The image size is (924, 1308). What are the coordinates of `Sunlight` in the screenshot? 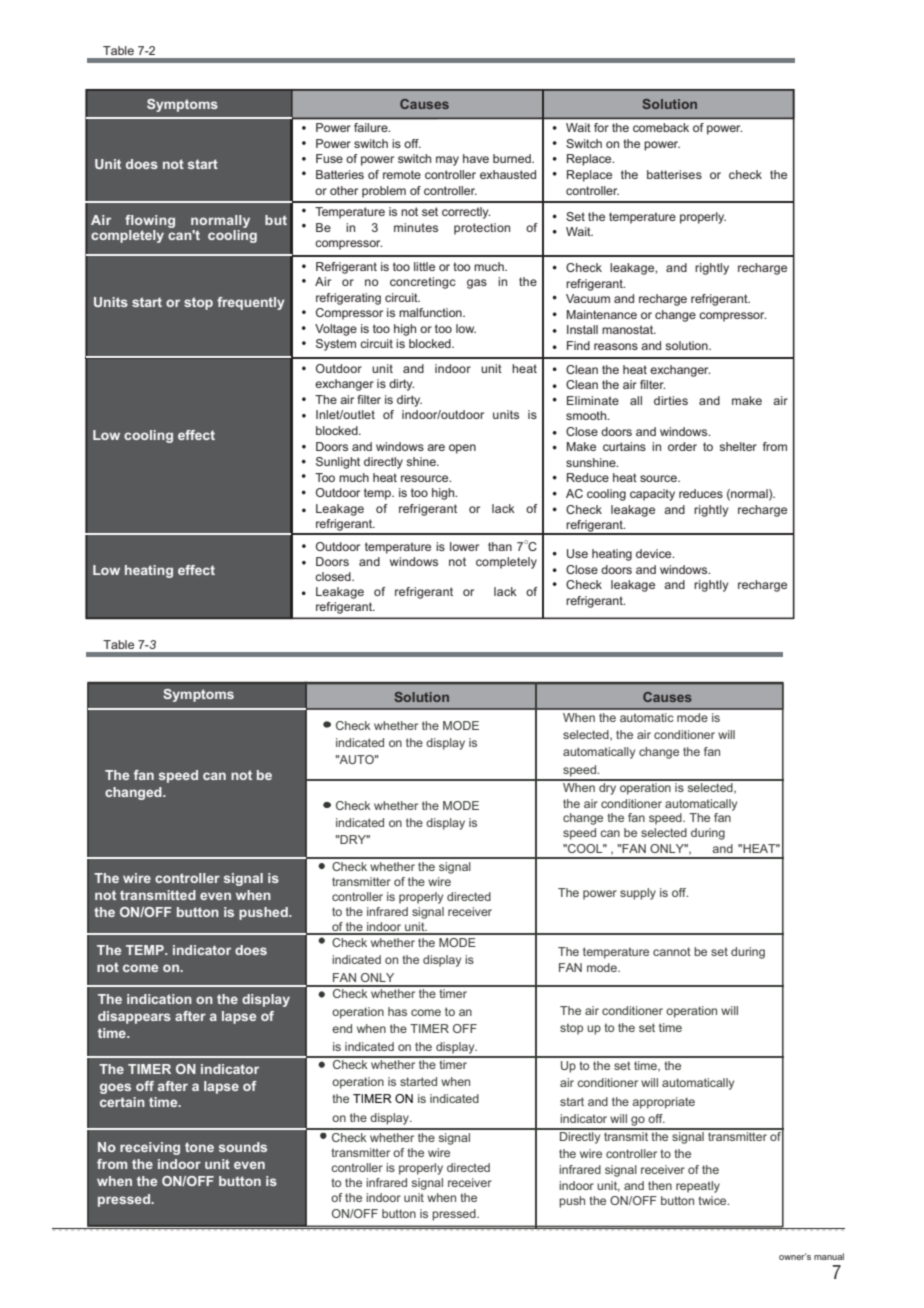 It's located at (338, 463).
